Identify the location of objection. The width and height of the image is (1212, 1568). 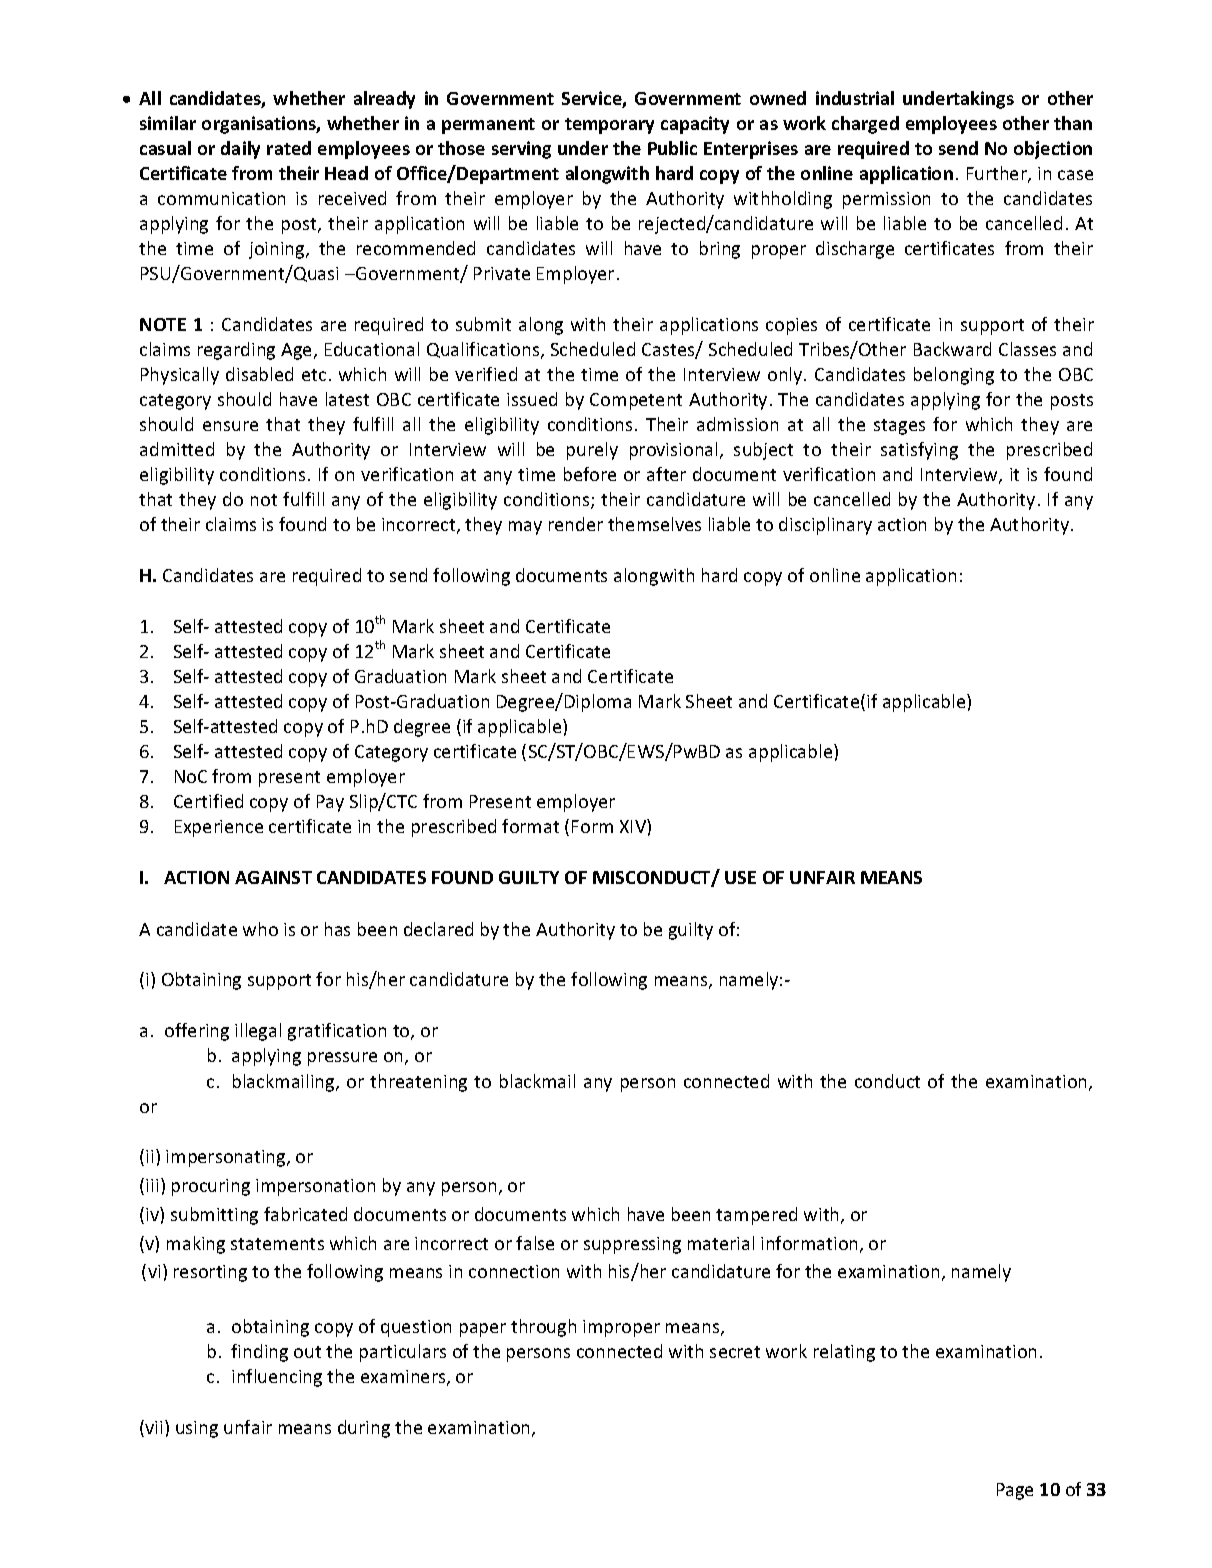
(1053, 150).
